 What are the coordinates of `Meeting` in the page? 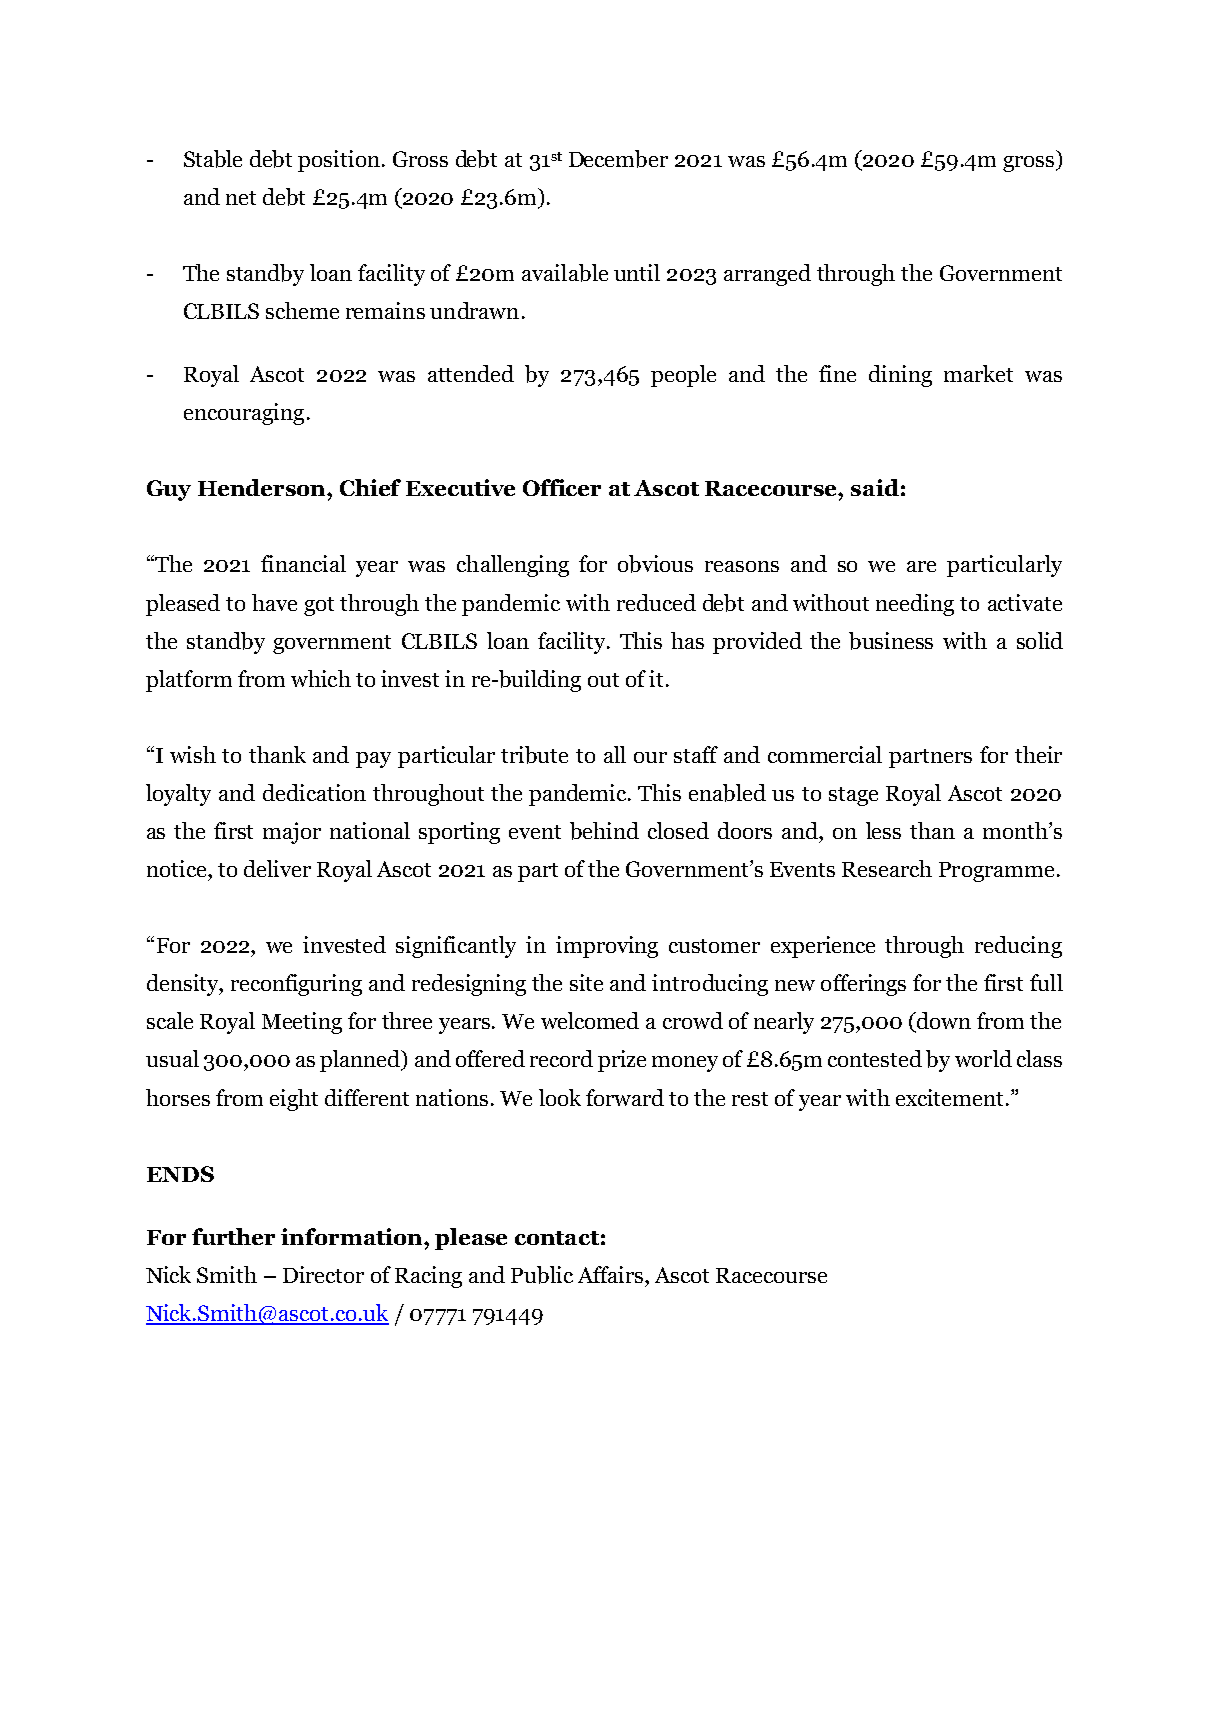 It's located at (302, 1023).
